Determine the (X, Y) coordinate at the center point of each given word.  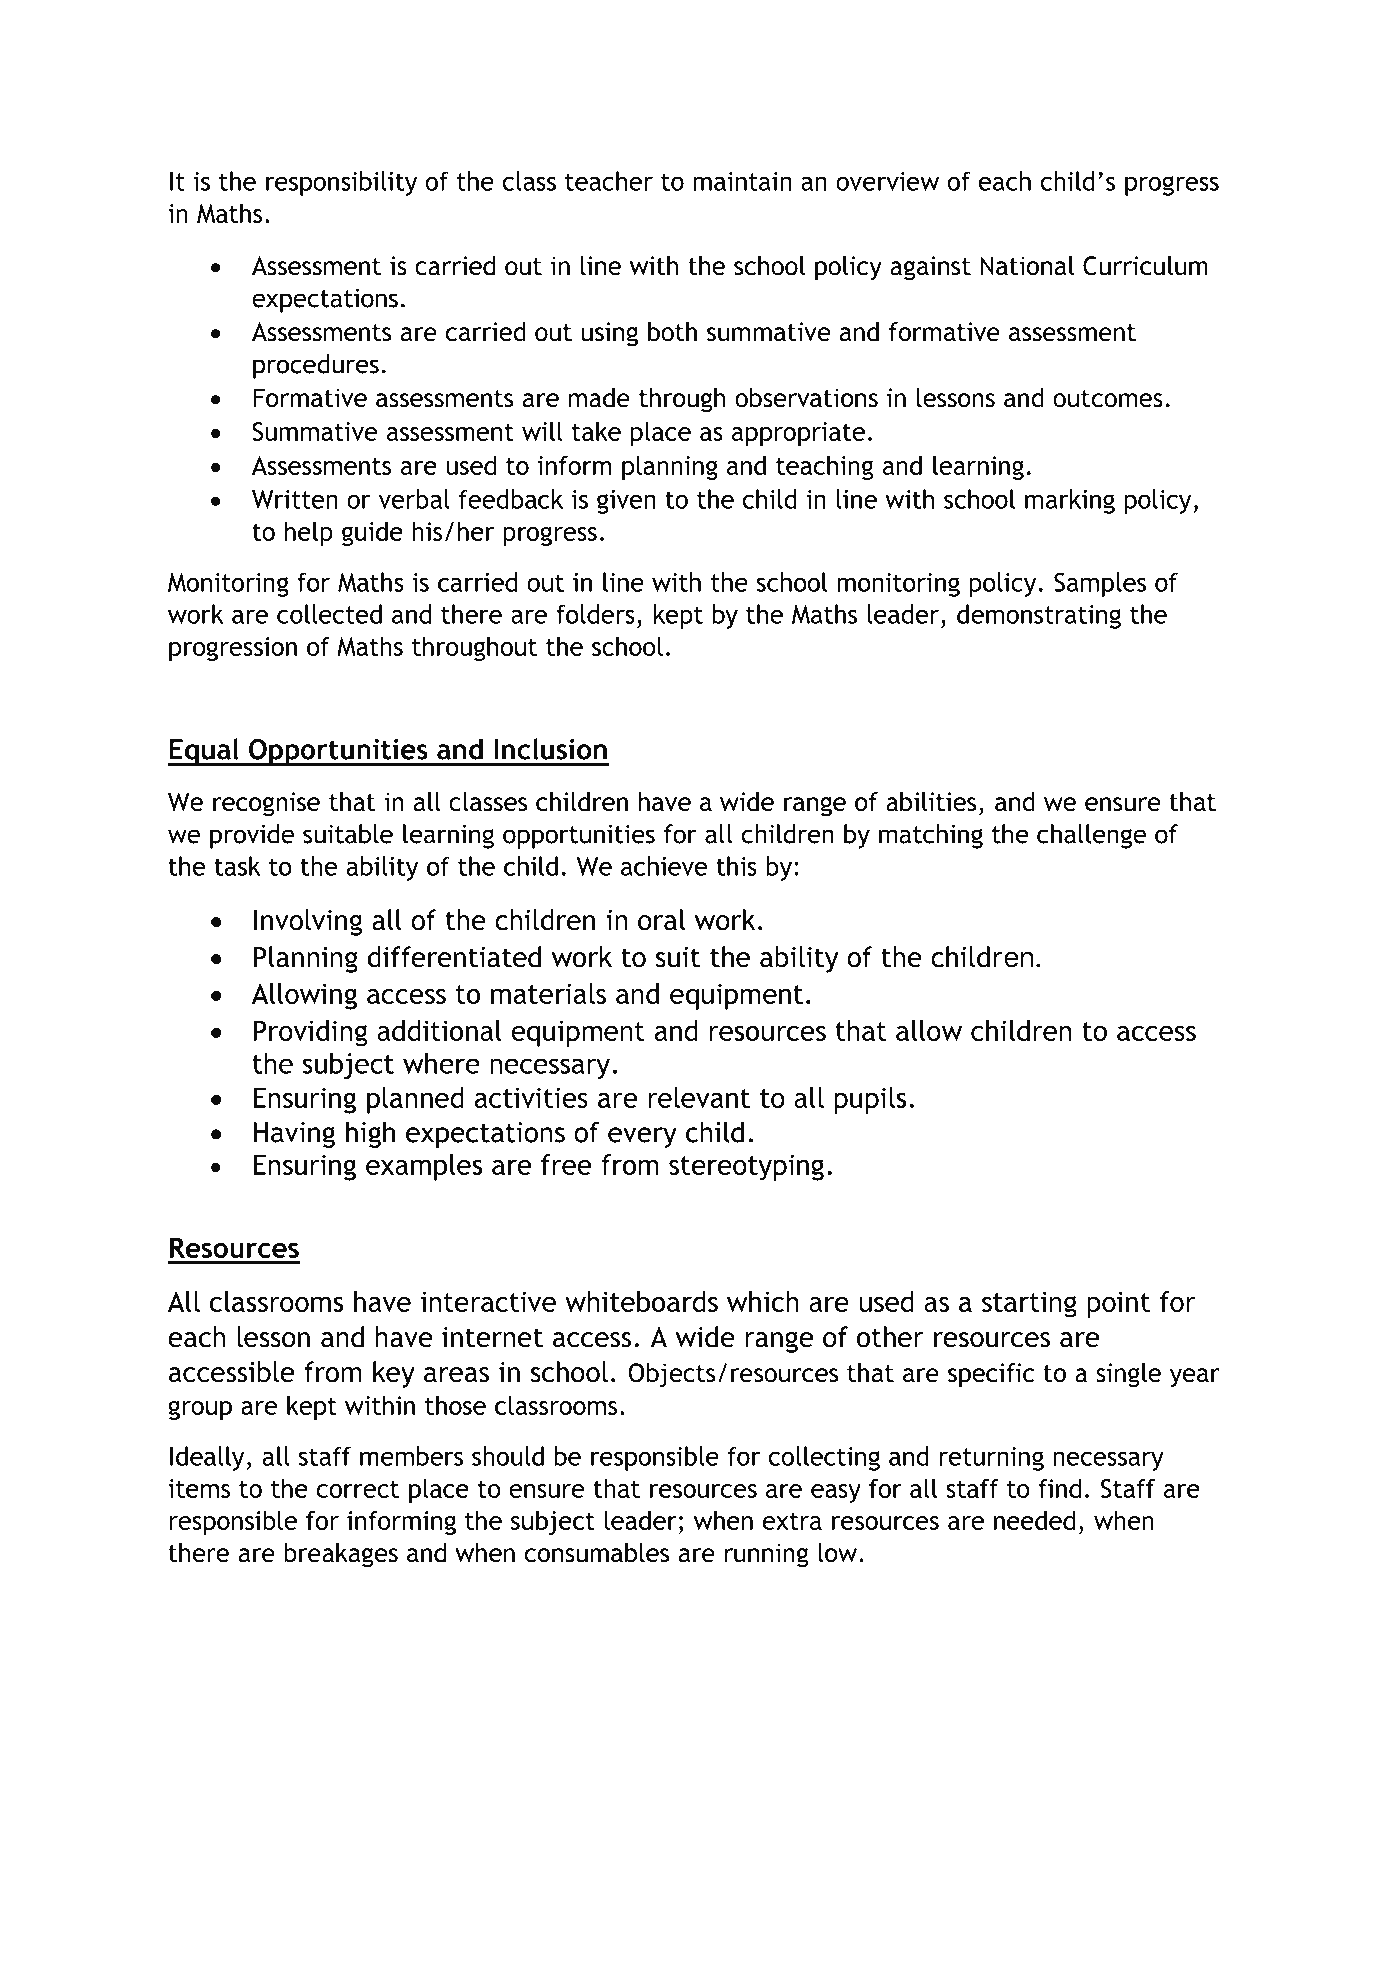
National (1027, 266)
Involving (308, 922)
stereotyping (746, 1167)
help (309, 533)
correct (358, 1489)
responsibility (341, 183)
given (626, 502)
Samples (1100, 584)
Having (294, 1135)
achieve (664, 866)
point (1118, 1304)
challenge (1091, 836)
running (766, 1555)
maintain (742, 181)
